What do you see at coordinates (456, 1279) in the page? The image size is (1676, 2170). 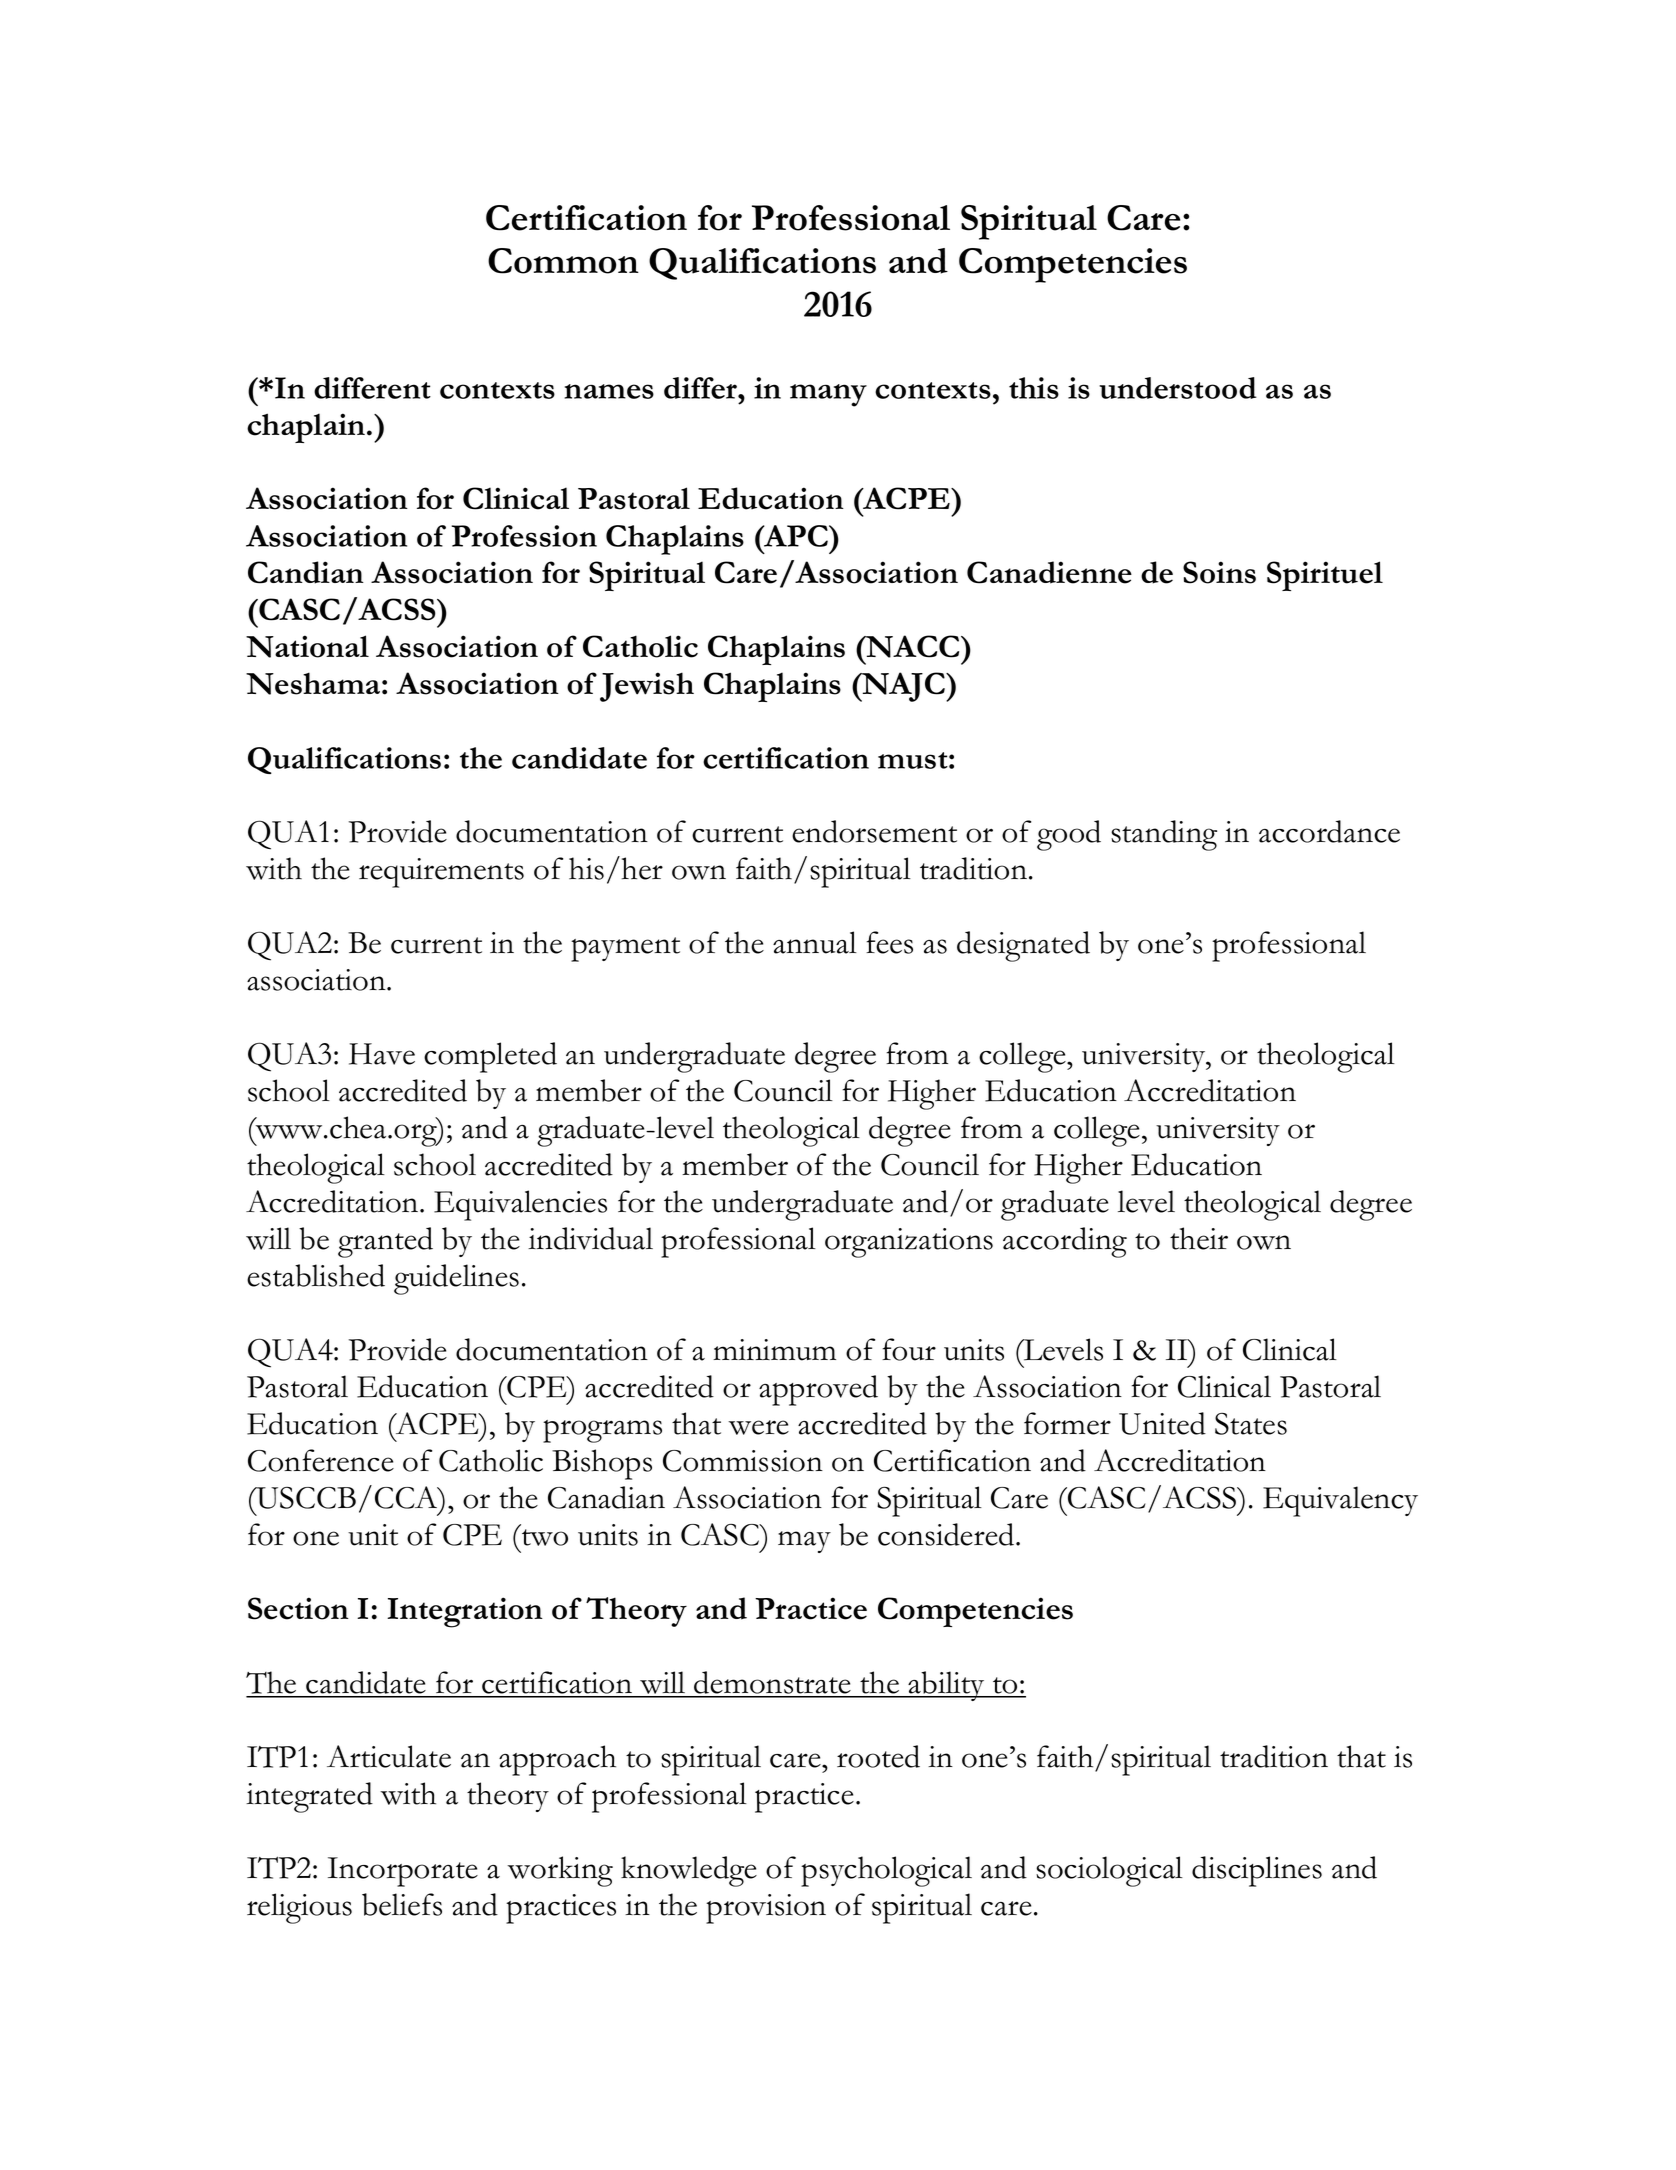 I see `guidelines` at bounding box center [456, 1279].
